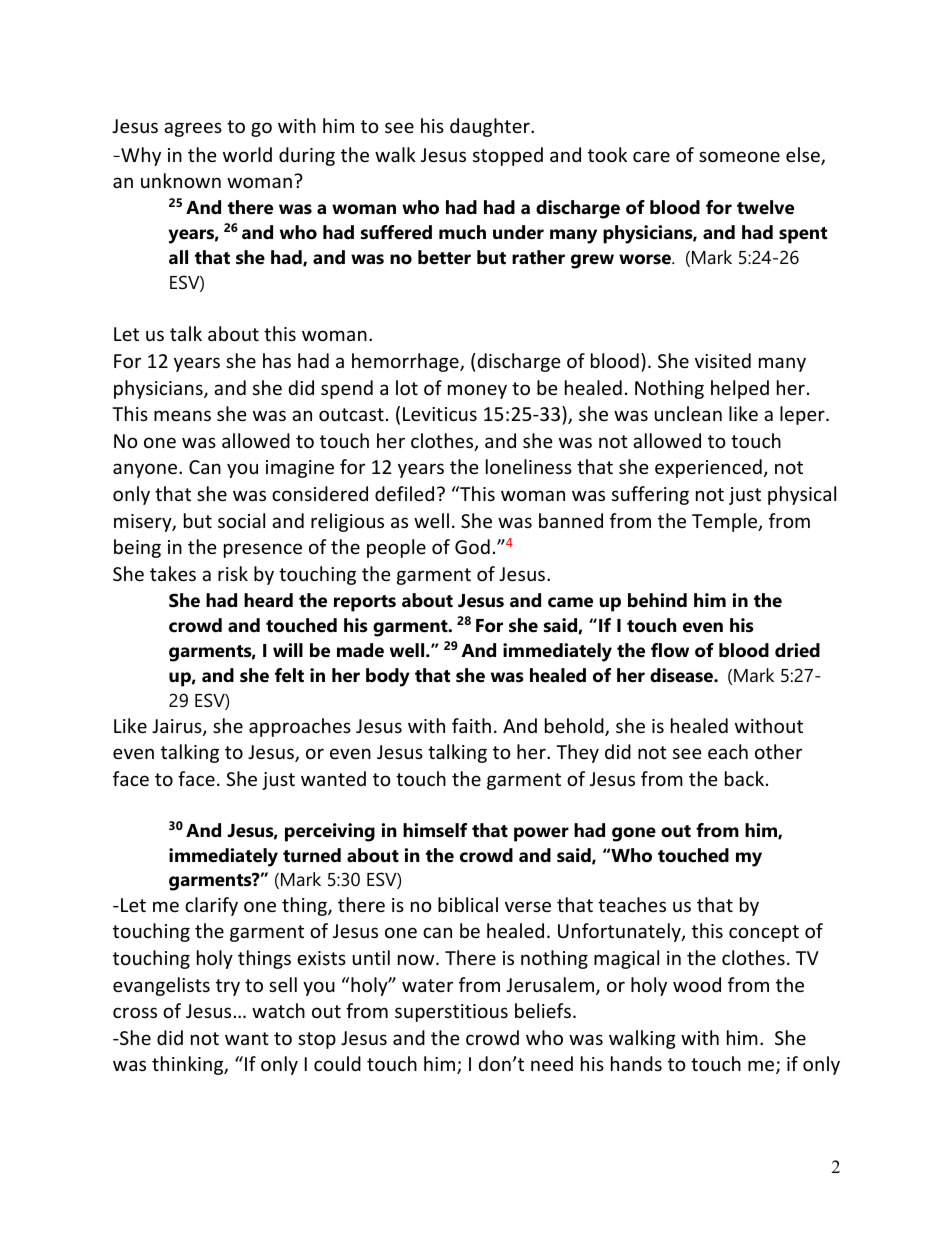 The image size is (952, 1233). I want to click on wood, so click(697, 984).
